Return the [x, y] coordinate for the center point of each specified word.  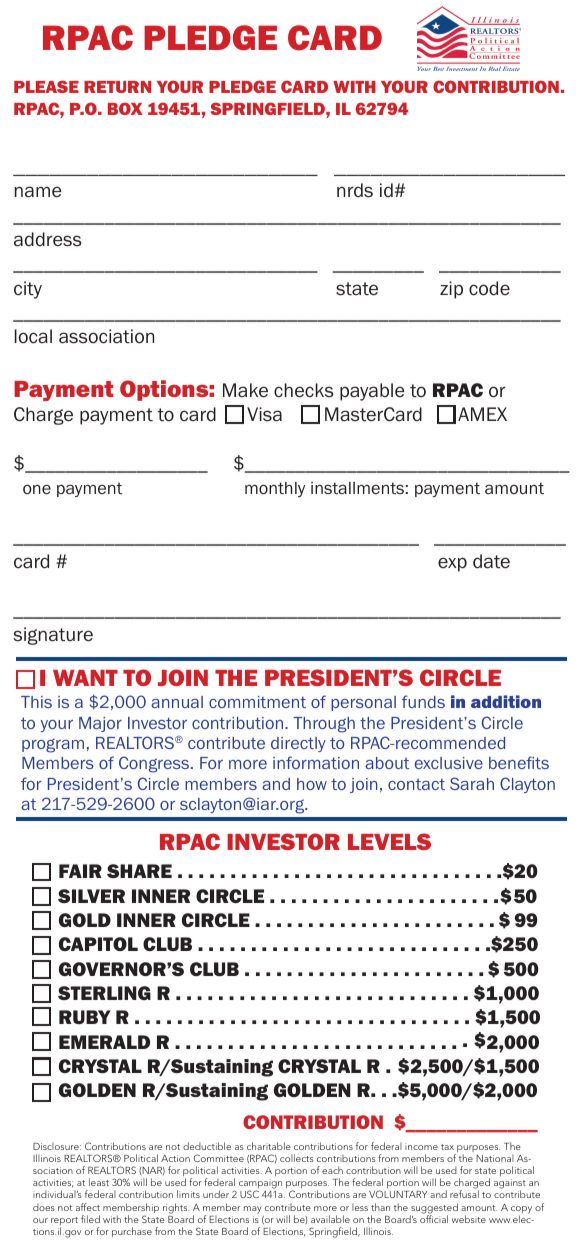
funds [423, 701]
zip [451, 290]
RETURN [117, 87]
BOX [125, 108]
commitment [257, 702]
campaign [260, 1185]
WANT [85, 678]
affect [88, 1207]
